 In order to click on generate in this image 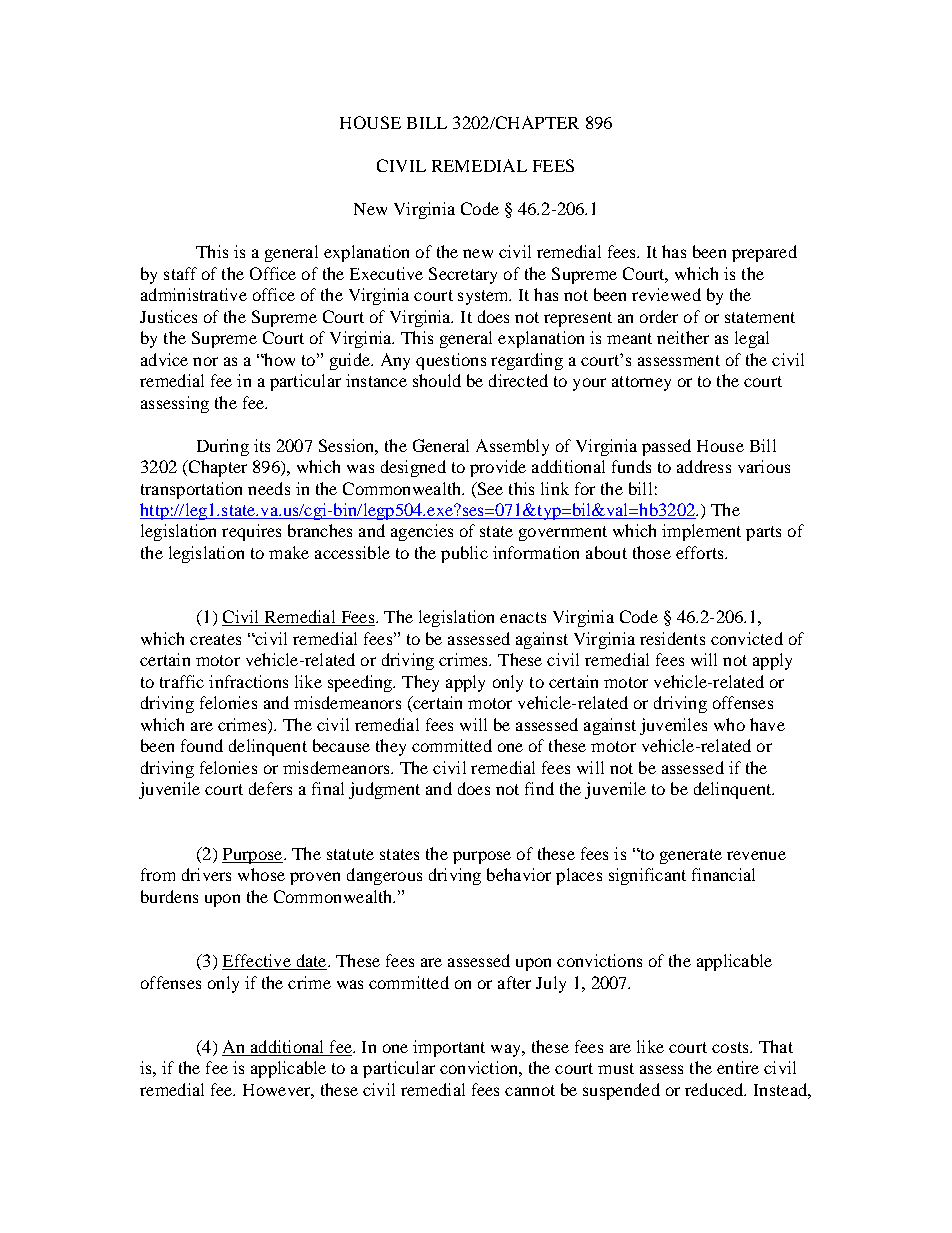, I will do `click(691, 856)`.
